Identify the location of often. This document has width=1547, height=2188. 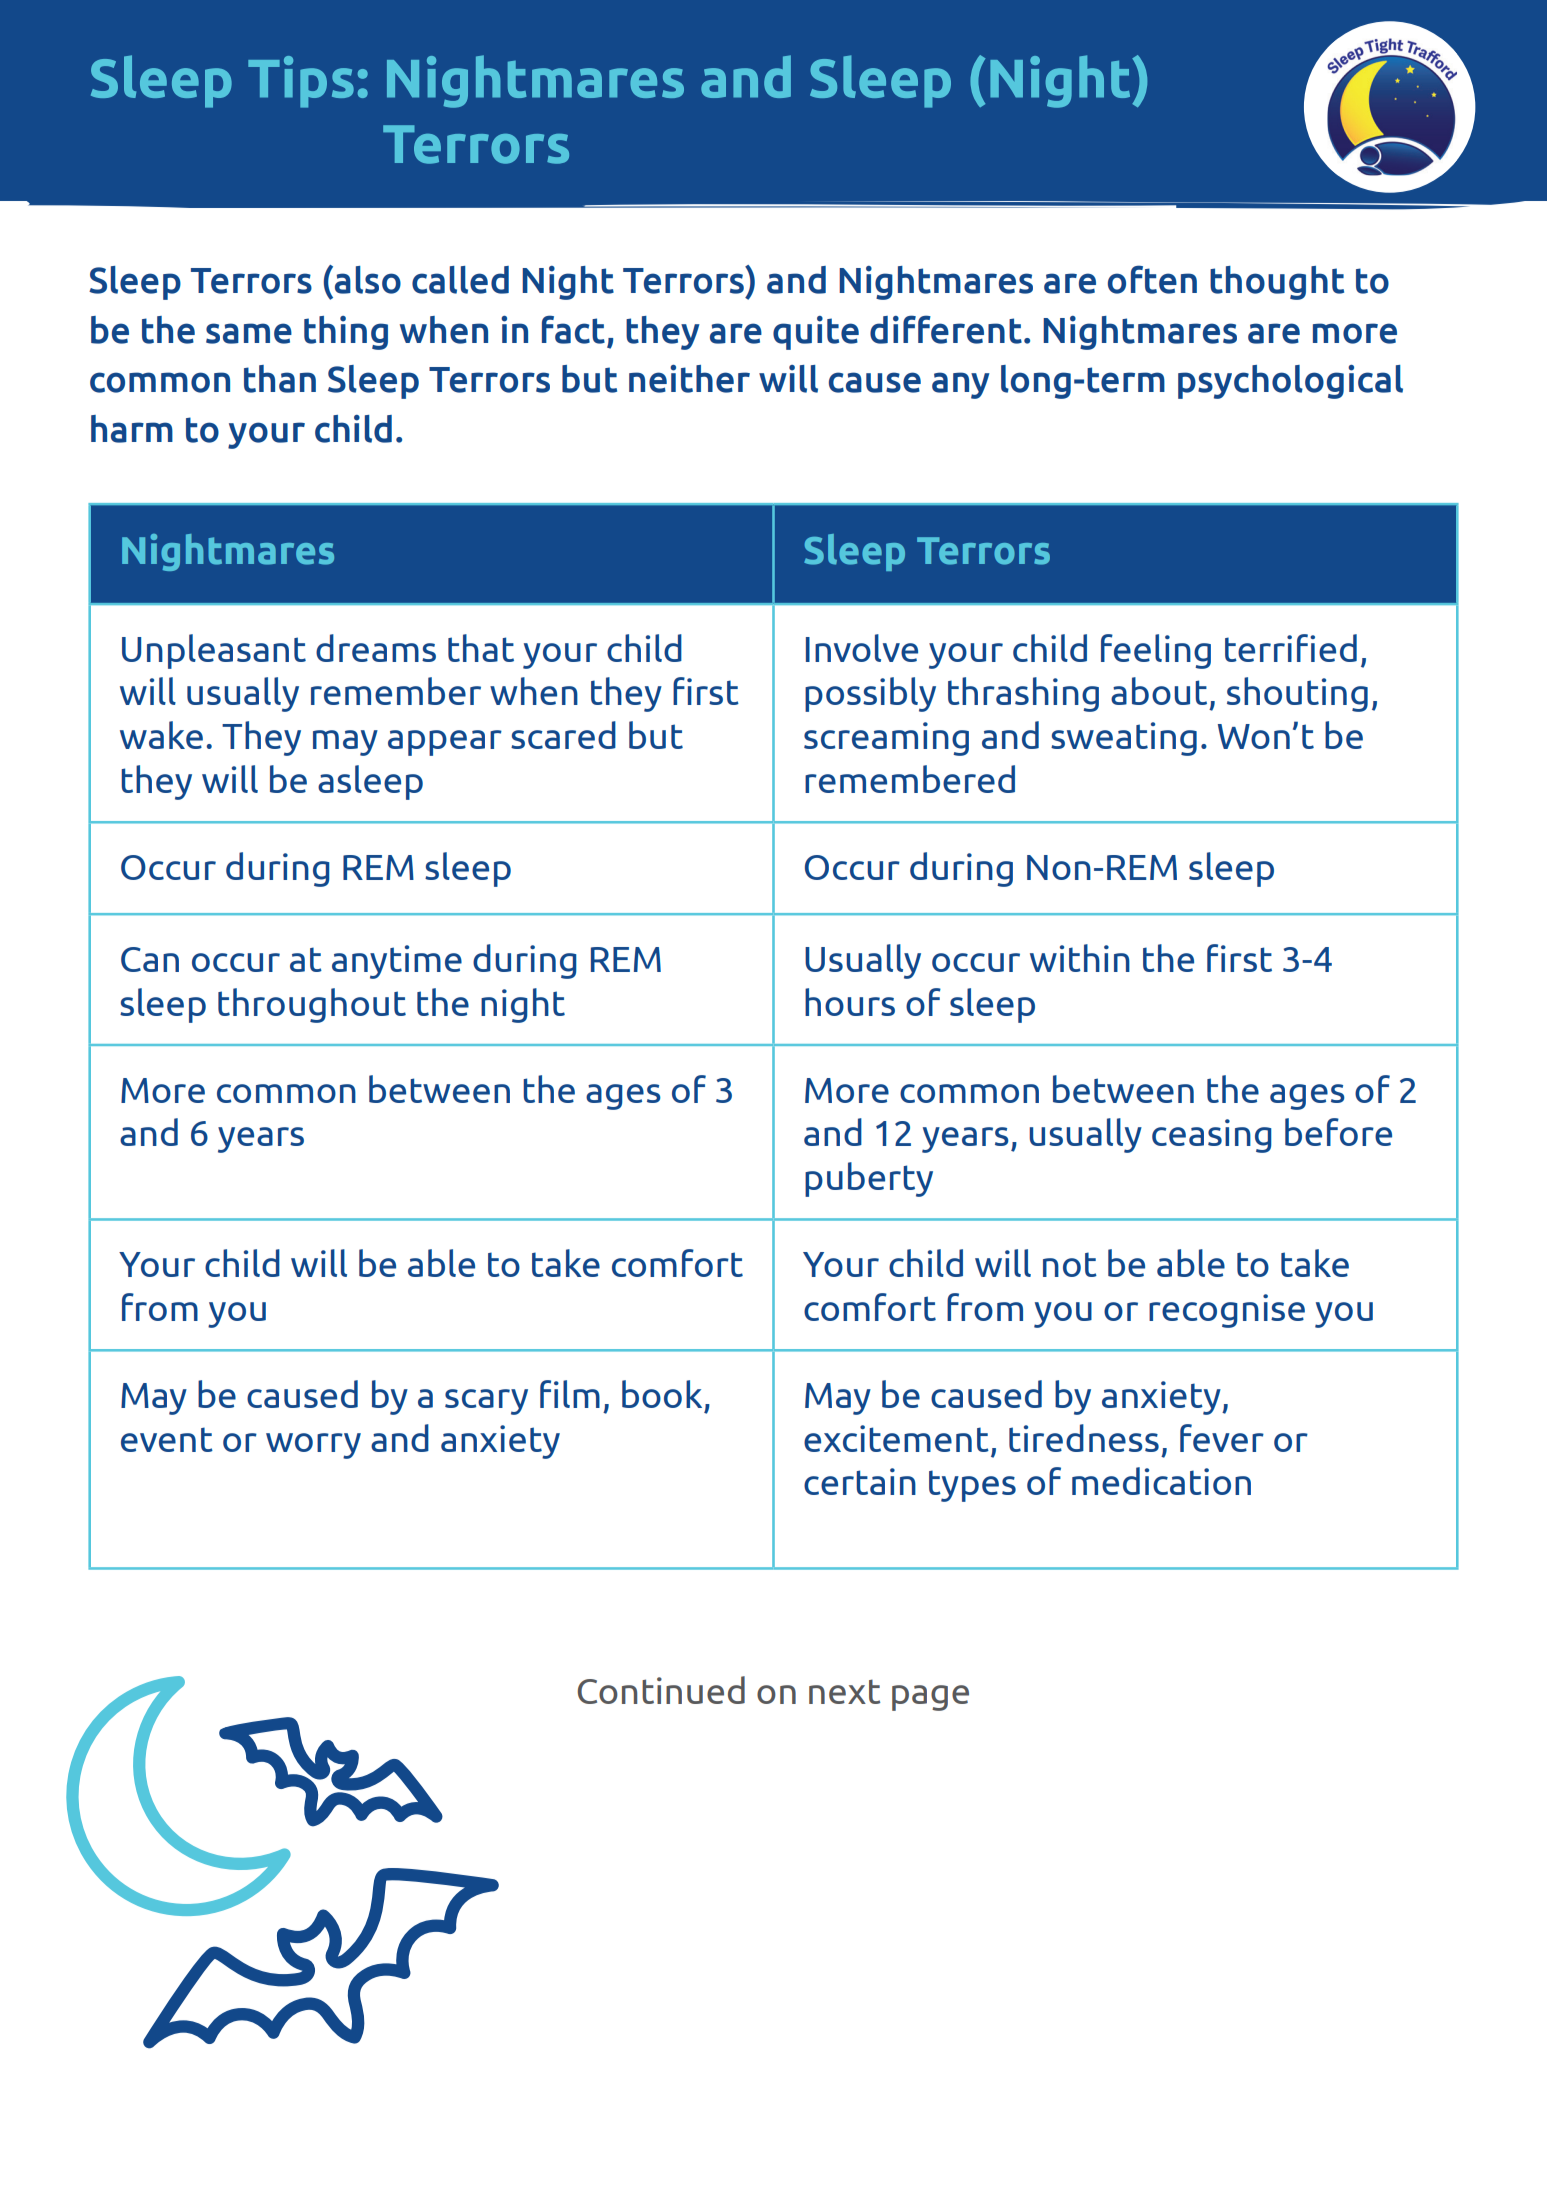
(1152, 279).
